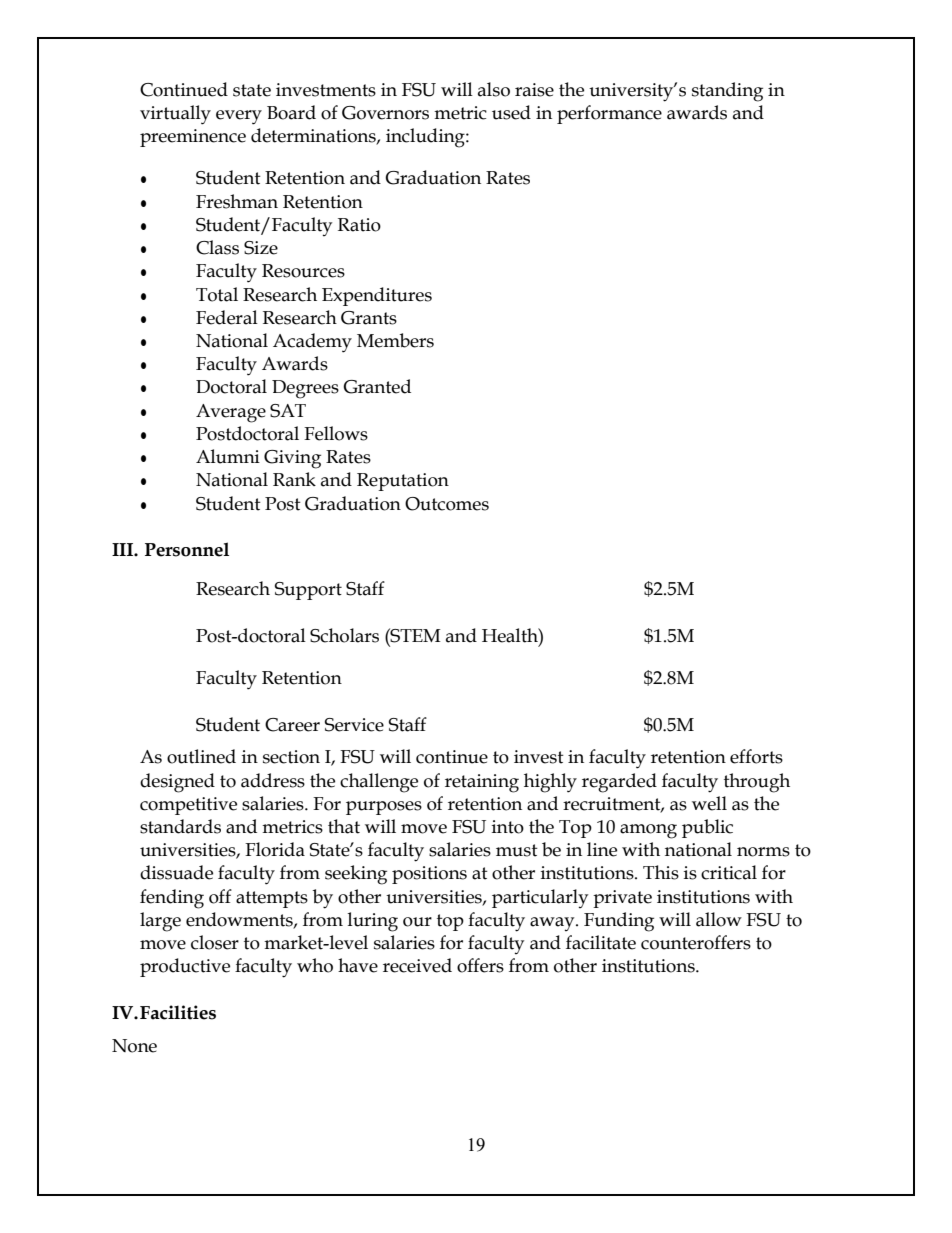 This page has width=952, height=1233. What do you see at coordinates (395, 340) in the page?
I see `Members` at bounding box center [395, 340].
